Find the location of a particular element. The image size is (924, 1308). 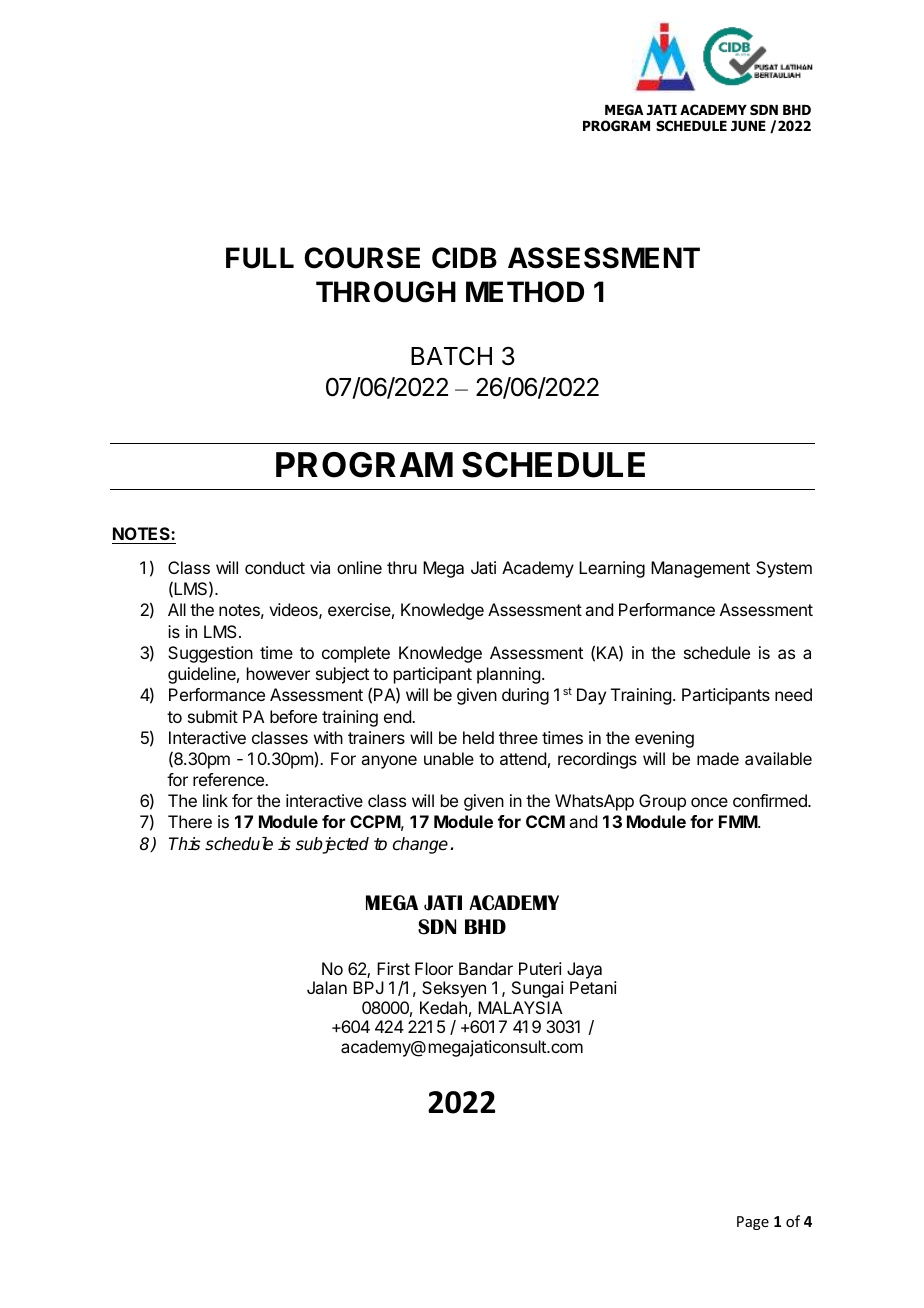

however is located at coordinates (278, 673).
